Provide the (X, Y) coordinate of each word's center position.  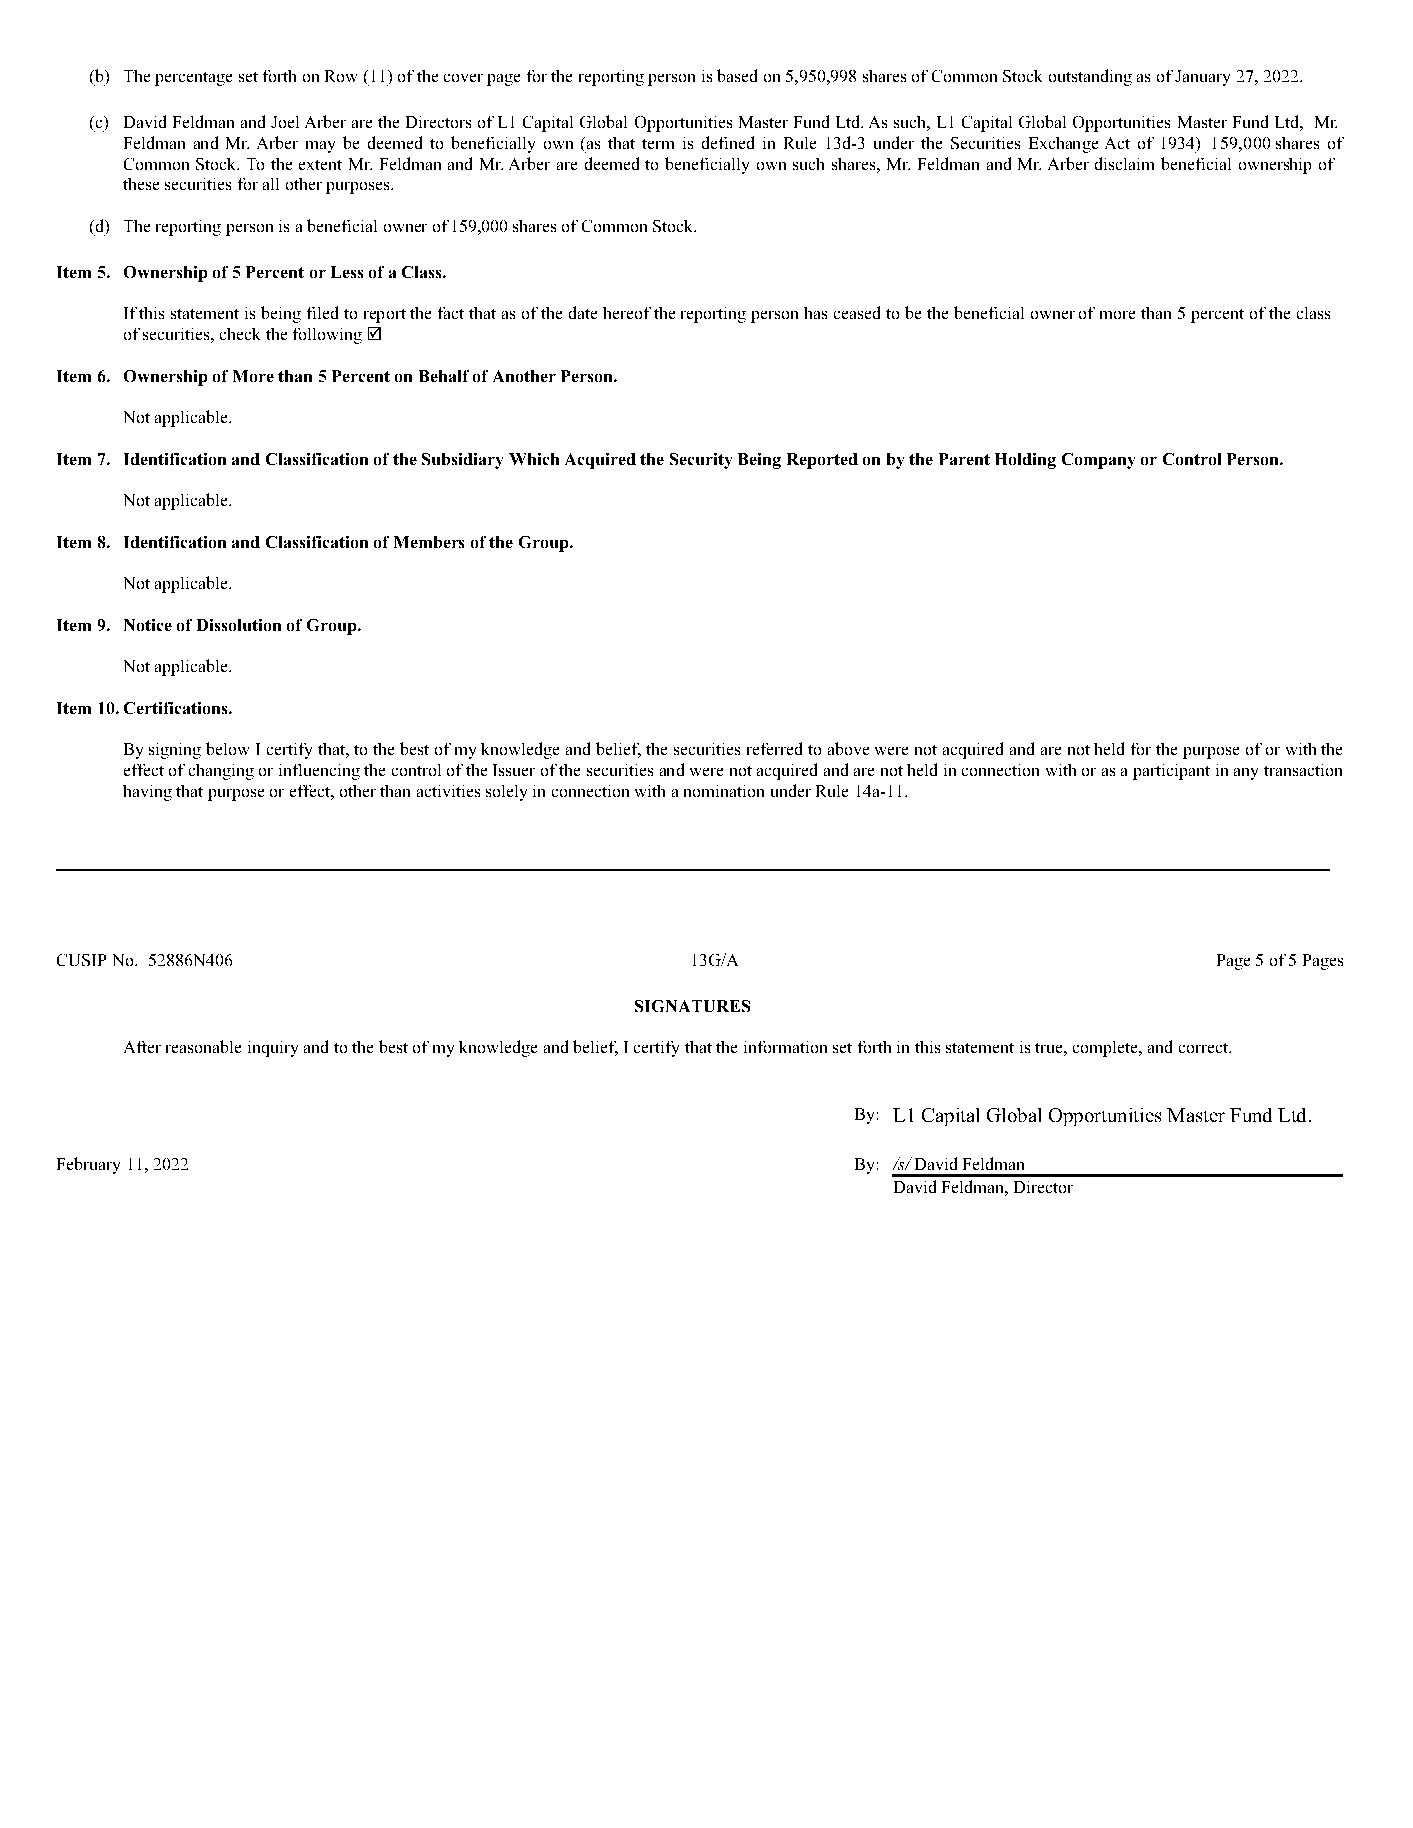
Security (701, 461)
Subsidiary (462, 461)
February (88, 1165)
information (785, 1047)
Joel (285, 122)
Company (1098, 461)
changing (221, 772)
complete (1106, 1049)
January (1202, 78)
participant (1171, 772)
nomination (724, 791)
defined (728, 142)
